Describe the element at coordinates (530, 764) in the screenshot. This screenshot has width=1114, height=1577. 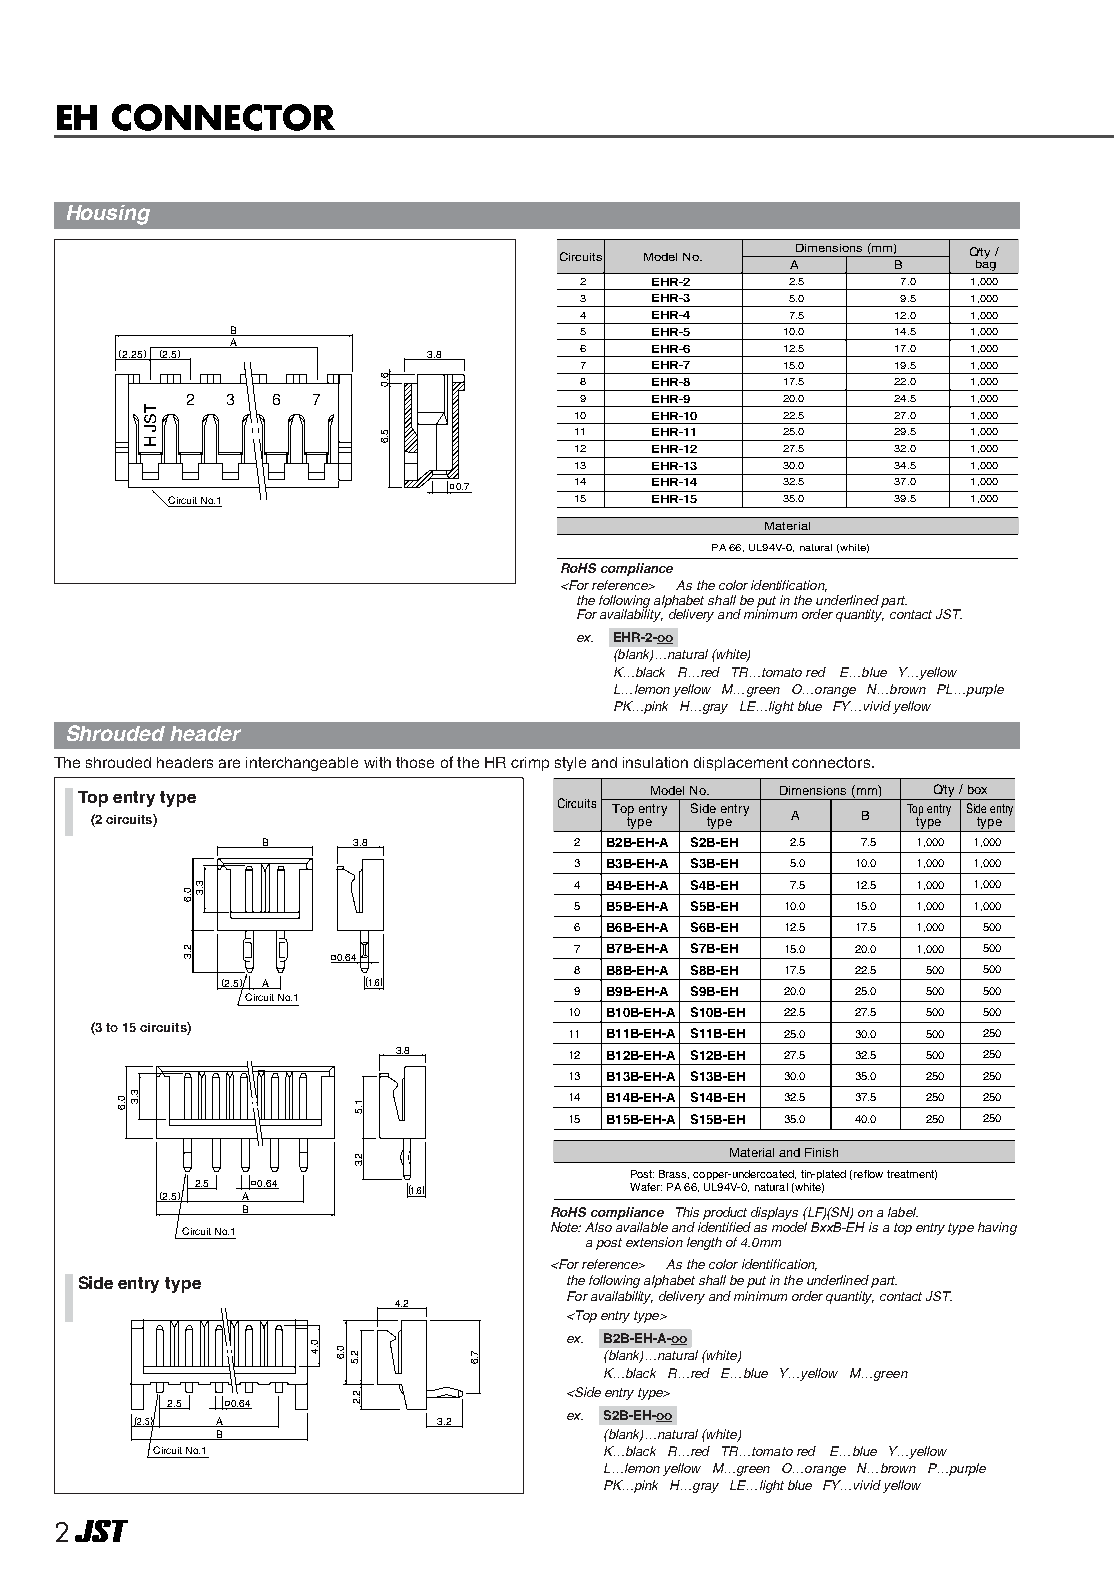
I see `crimp` at that location.
